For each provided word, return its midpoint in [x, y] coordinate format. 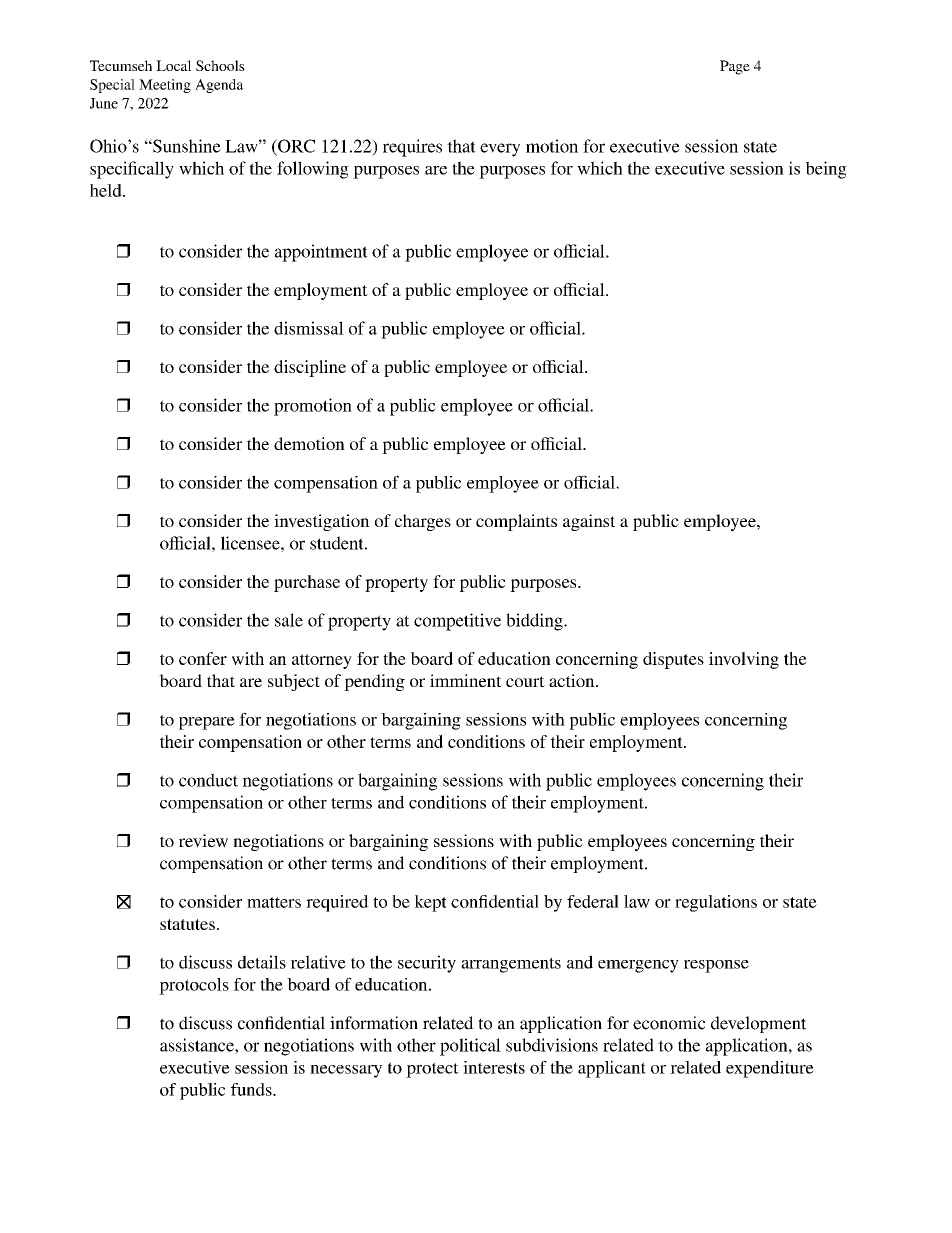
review [203, 841]
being [826, 170]
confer [203, 658]
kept [431, 903]
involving [744, 660]
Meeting [165, 86]
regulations [716, 903]
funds [252, 1089]
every [500, 150]
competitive [457, 622]
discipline [310, 368]
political [470, 1047]
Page [735, 67]
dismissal [309, 328]
